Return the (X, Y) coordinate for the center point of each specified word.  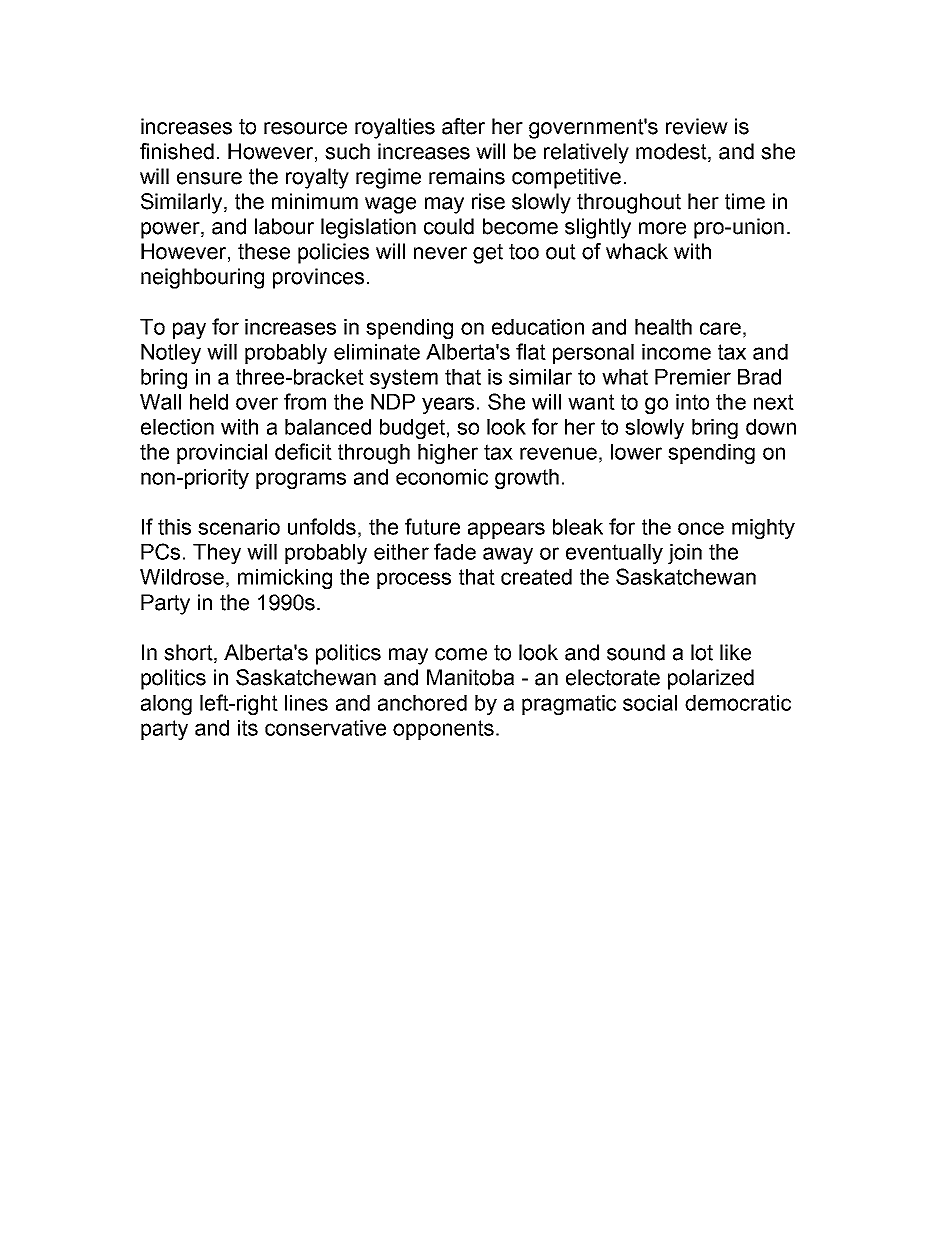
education (538, 327)
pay (189, 330)
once (701, 528)
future (432, 526)
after (463, 126)
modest (672, 152)
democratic (738, 703)
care (720, 328)
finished (177, 151)
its (248, 728)
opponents (443, 730)
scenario (239, 527)
